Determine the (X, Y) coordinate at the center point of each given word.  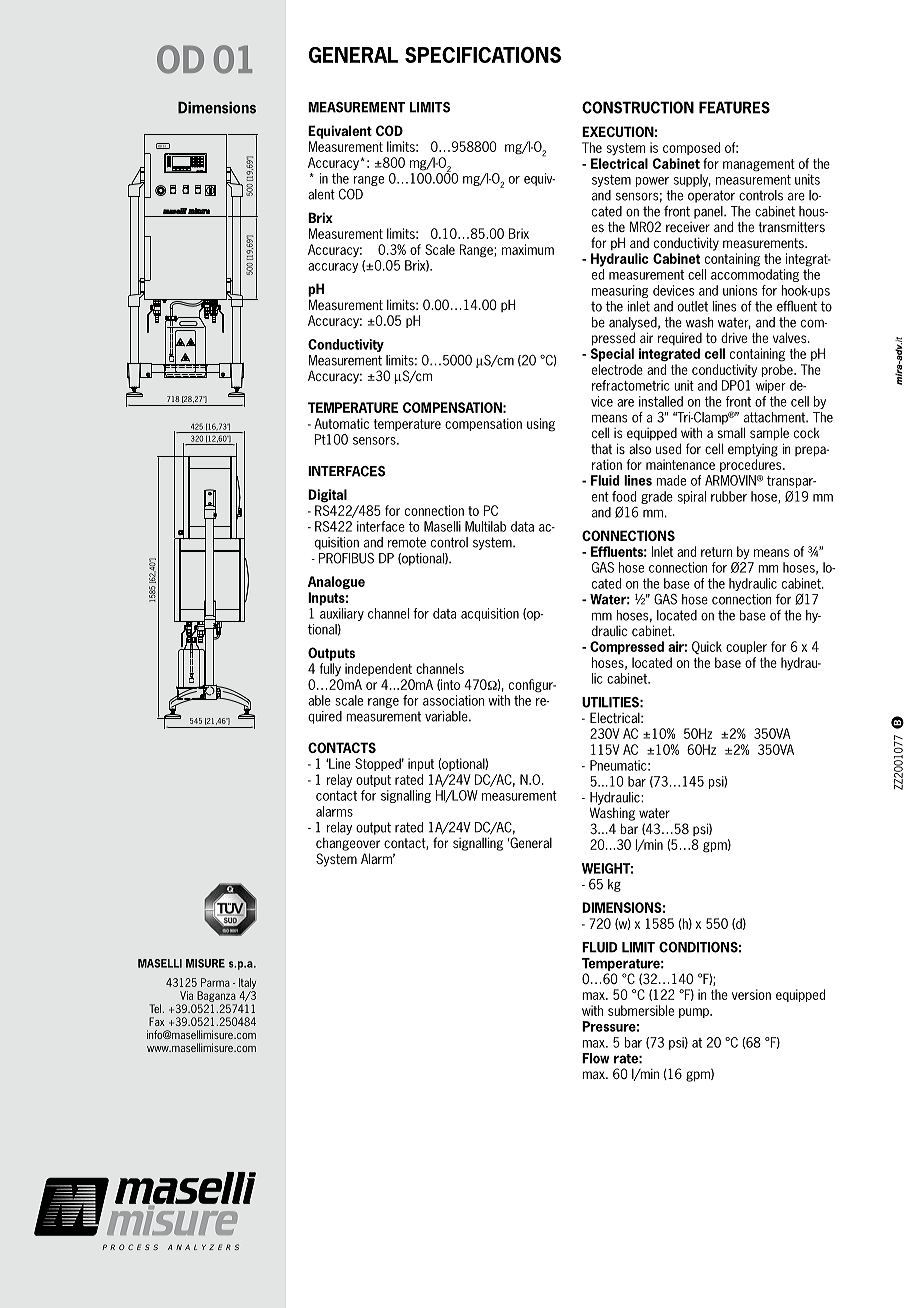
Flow (596, 1058)
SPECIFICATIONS (483, 55)
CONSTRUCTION (638, 107)
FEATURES (734, 107)
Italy (247, 983)
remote (407, 542)
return (716, 552)
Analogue (336, 582)
